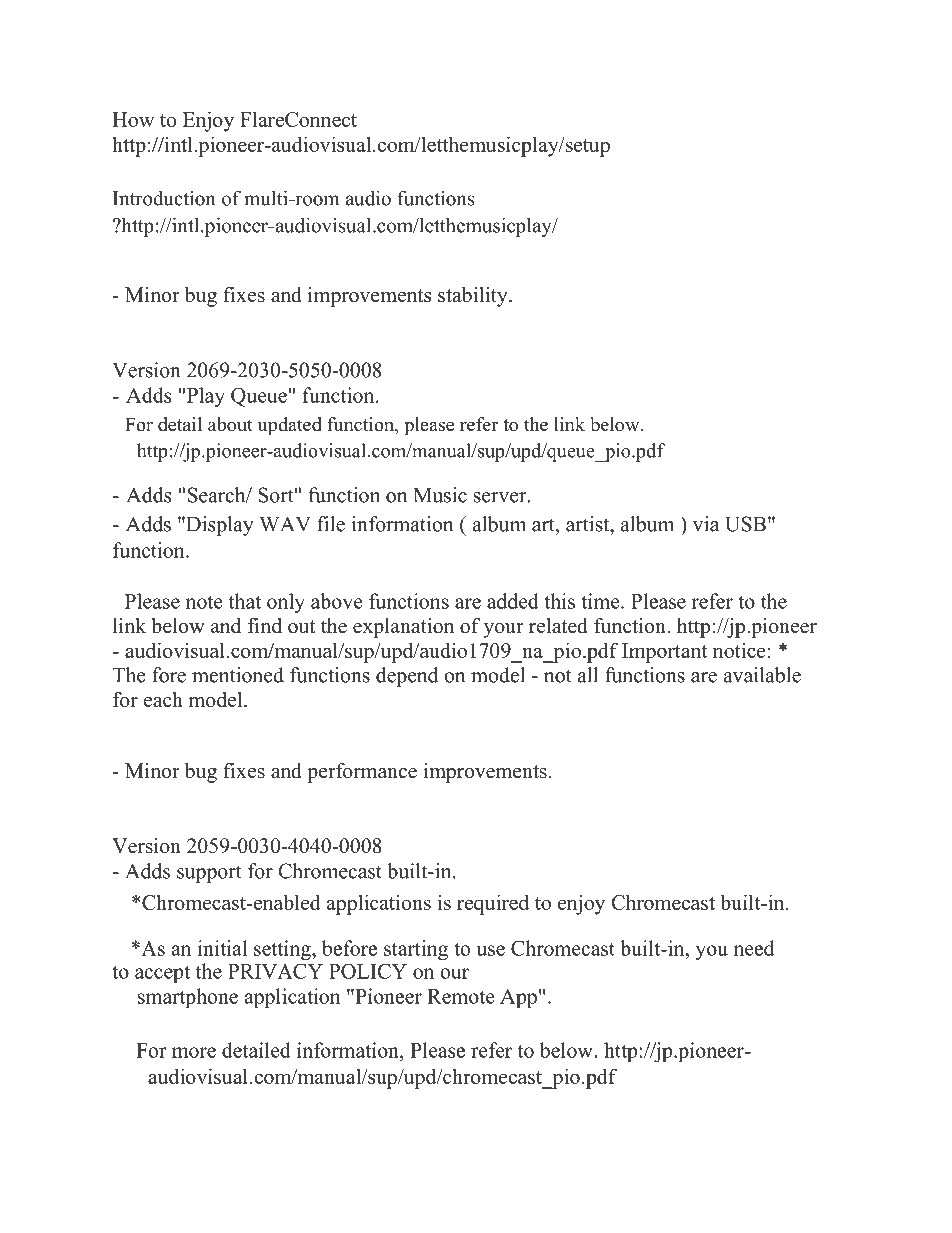 The image size is (952, 1233). Describe the element at coordinates (474, 297) in the screenshot. I see `stability` at that location.
